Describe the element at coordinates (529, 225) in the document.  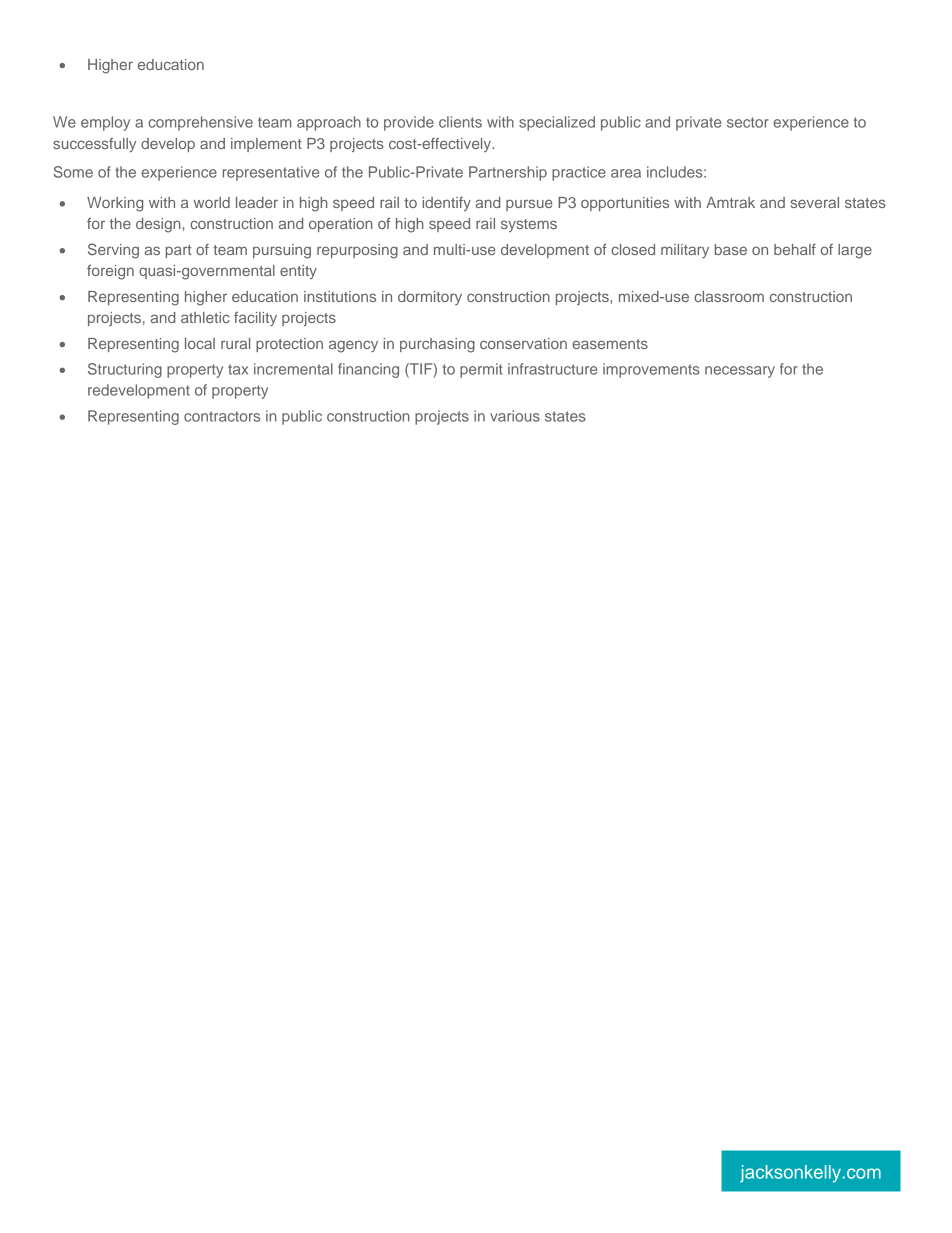
I see `systems` at that location.
